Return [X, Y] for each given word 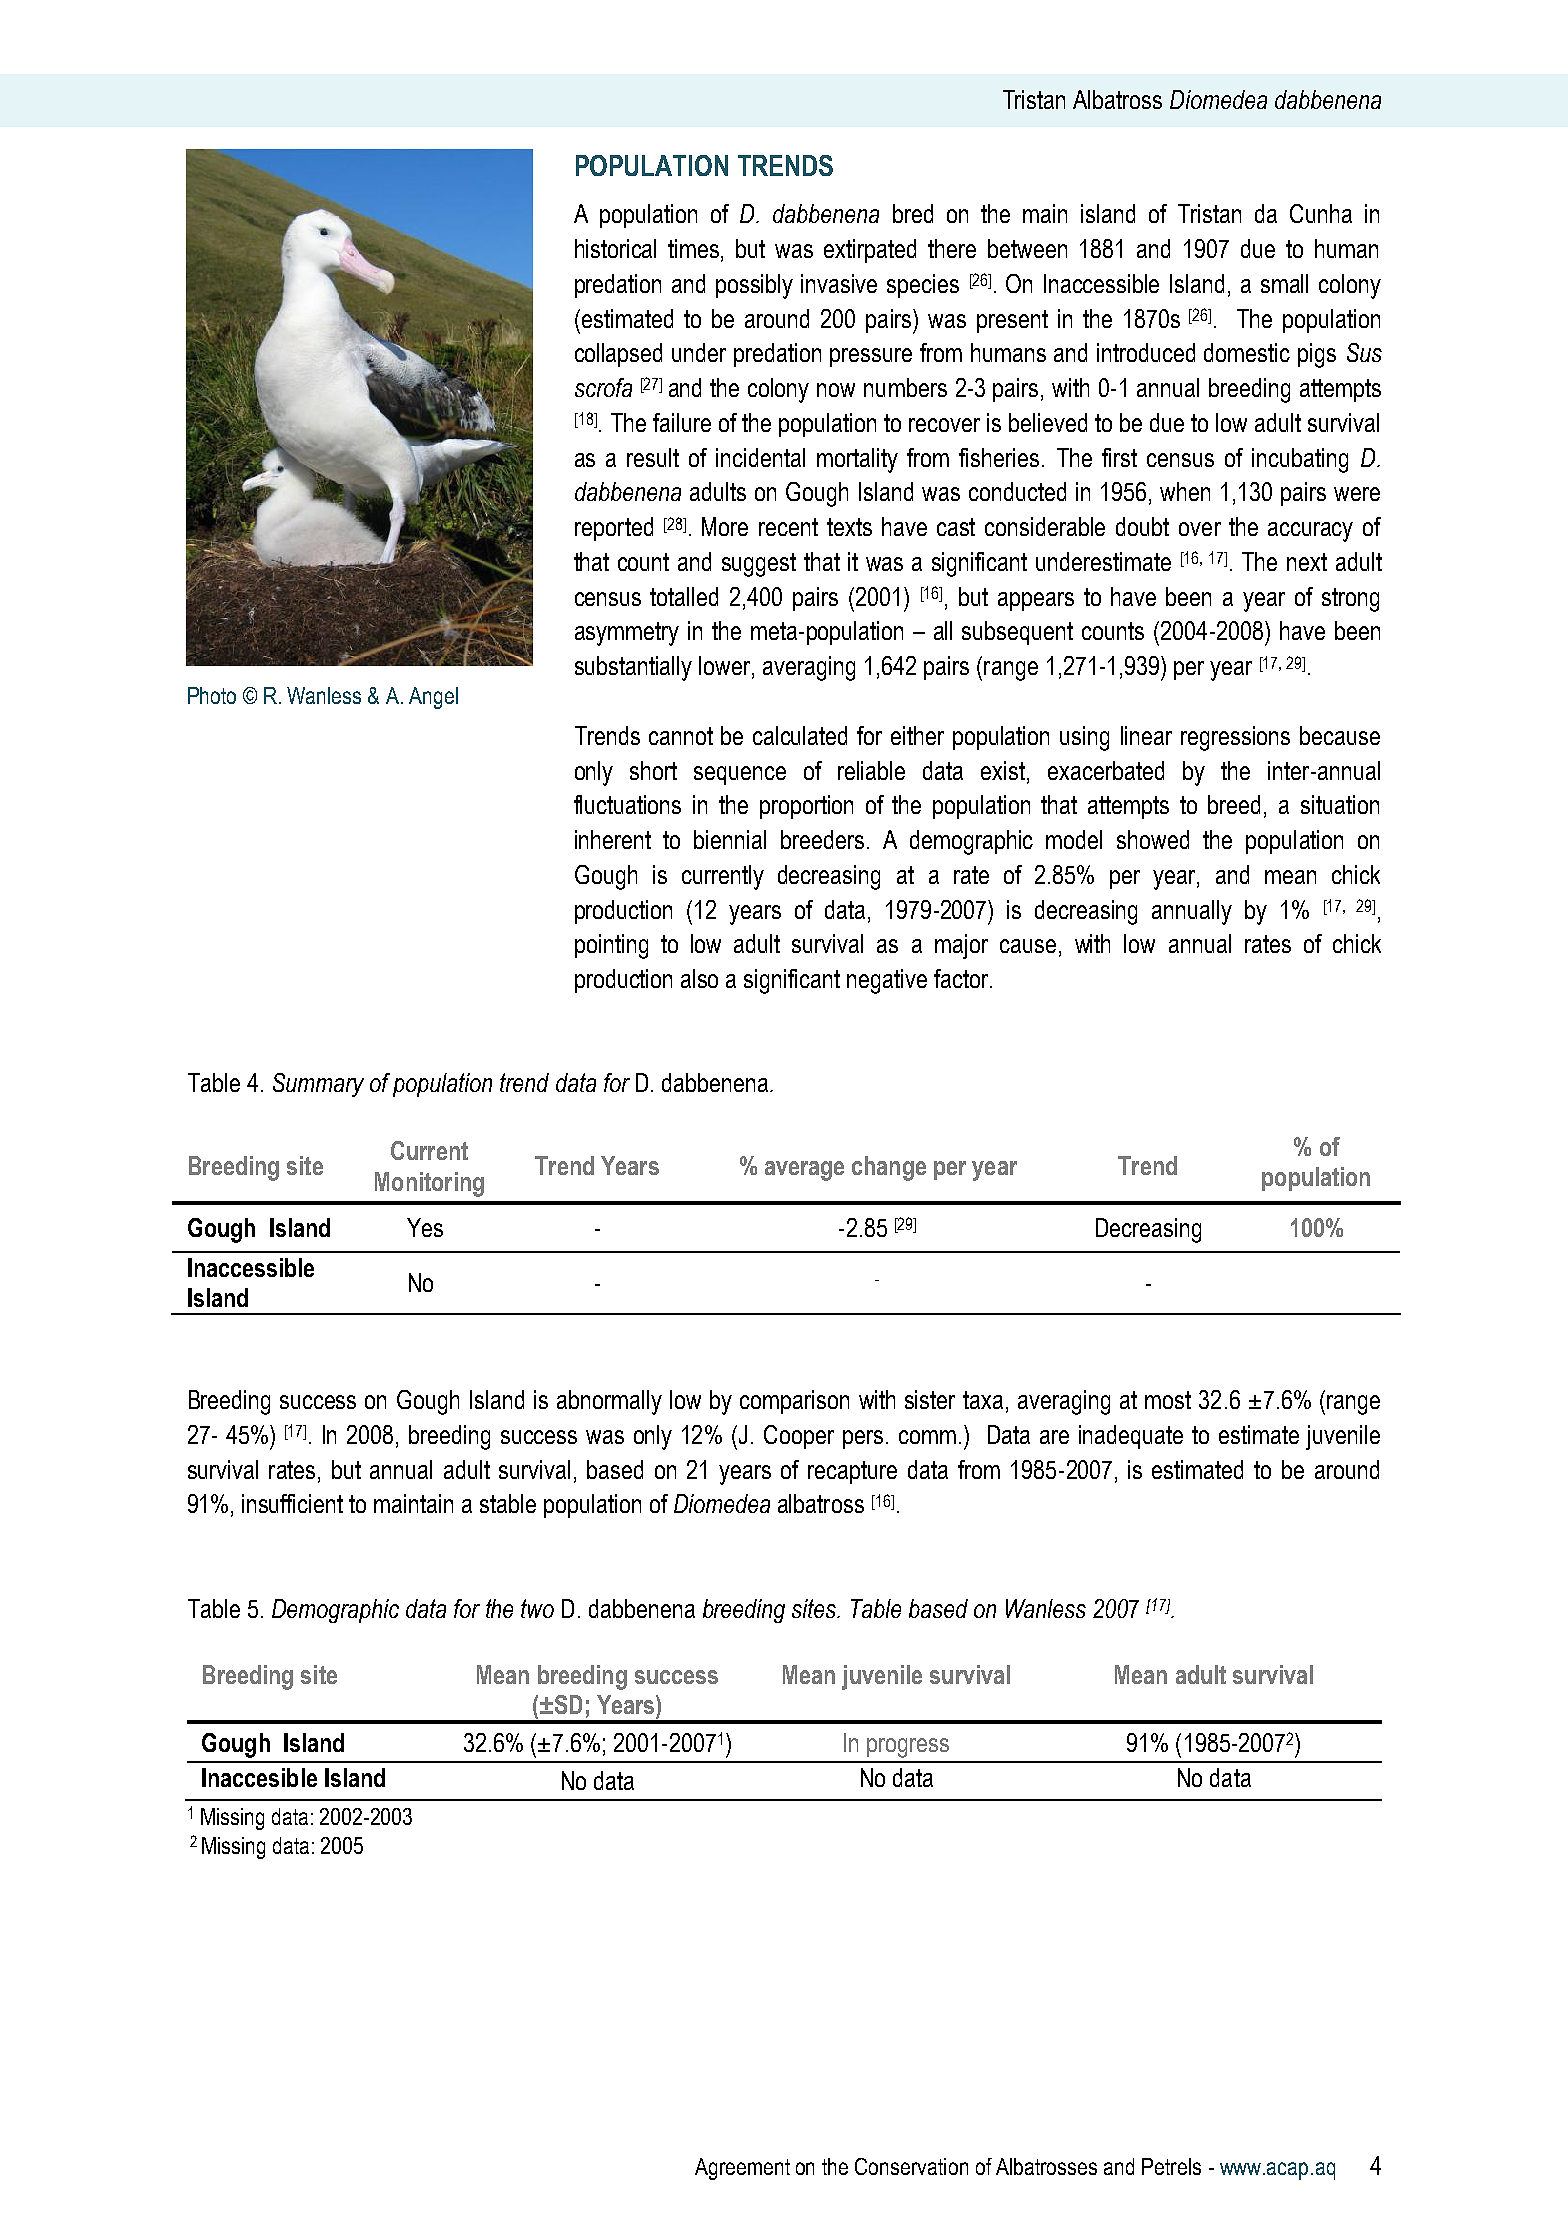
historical [615, 248]
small [1284, 283]
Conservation [911, 2166]
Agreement [742, 2169]
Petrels [1171, 2166]
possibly [754, 286]
